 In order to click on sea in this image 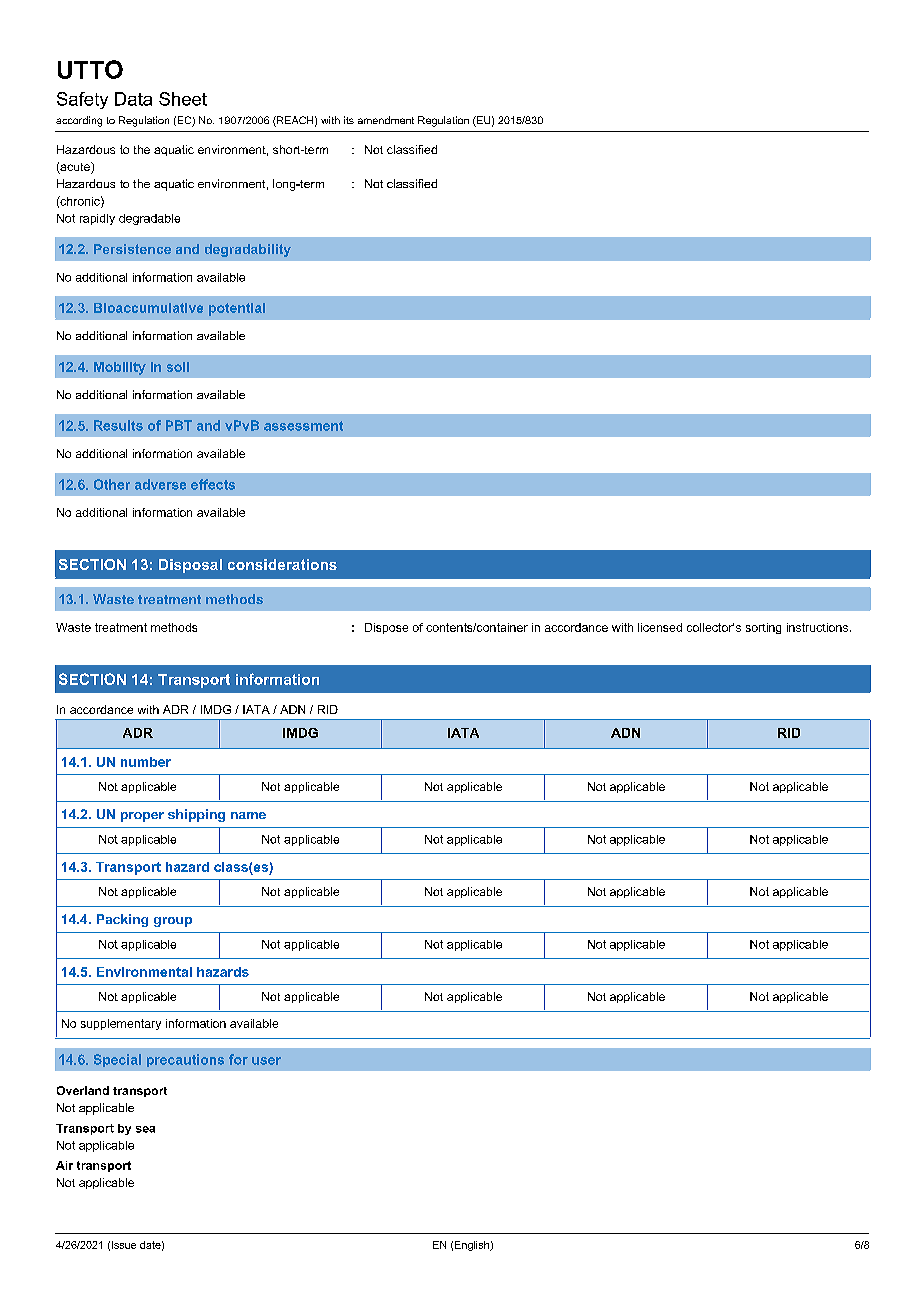, I will do `click(145, 1129)`.
